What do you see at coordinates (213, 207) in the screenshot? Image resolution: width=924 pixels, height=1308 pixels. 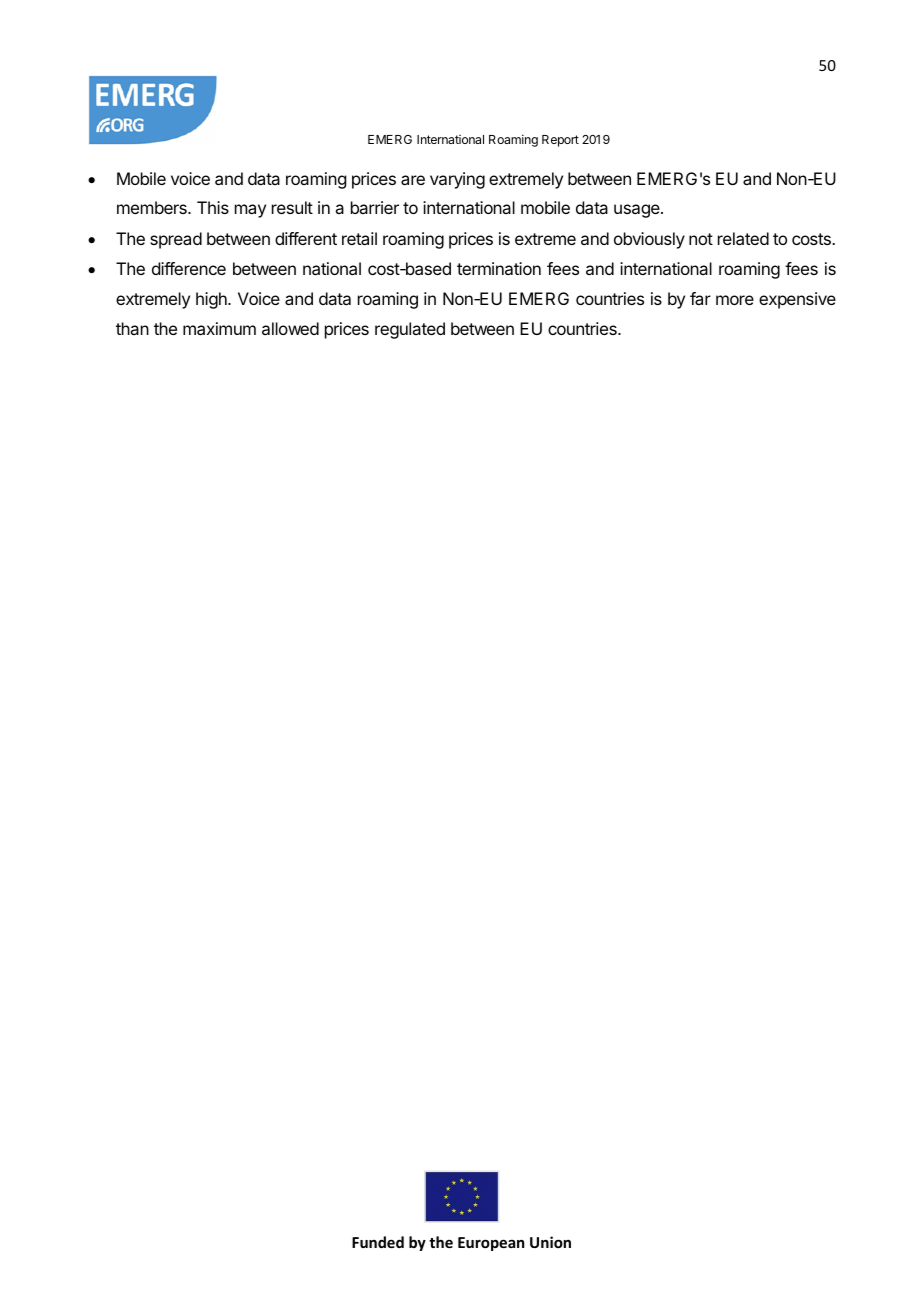 I see `This` at bounding box center [213, 207].
